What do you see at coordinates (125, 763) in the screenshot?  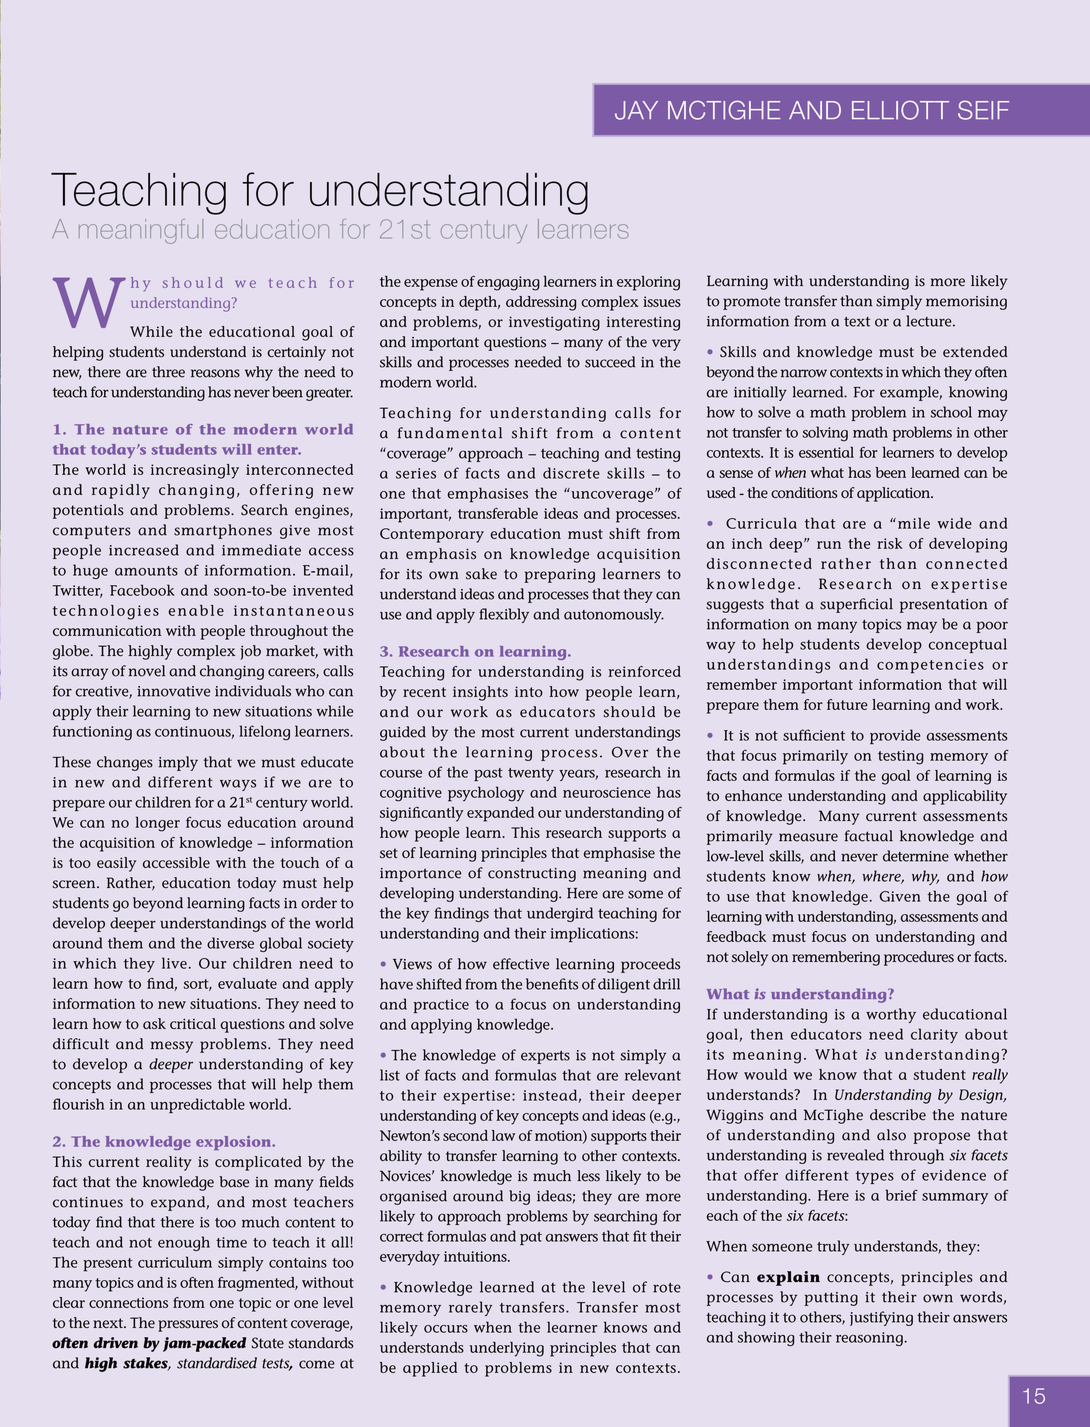 I see `changes` at bounding box center [125, 763].
